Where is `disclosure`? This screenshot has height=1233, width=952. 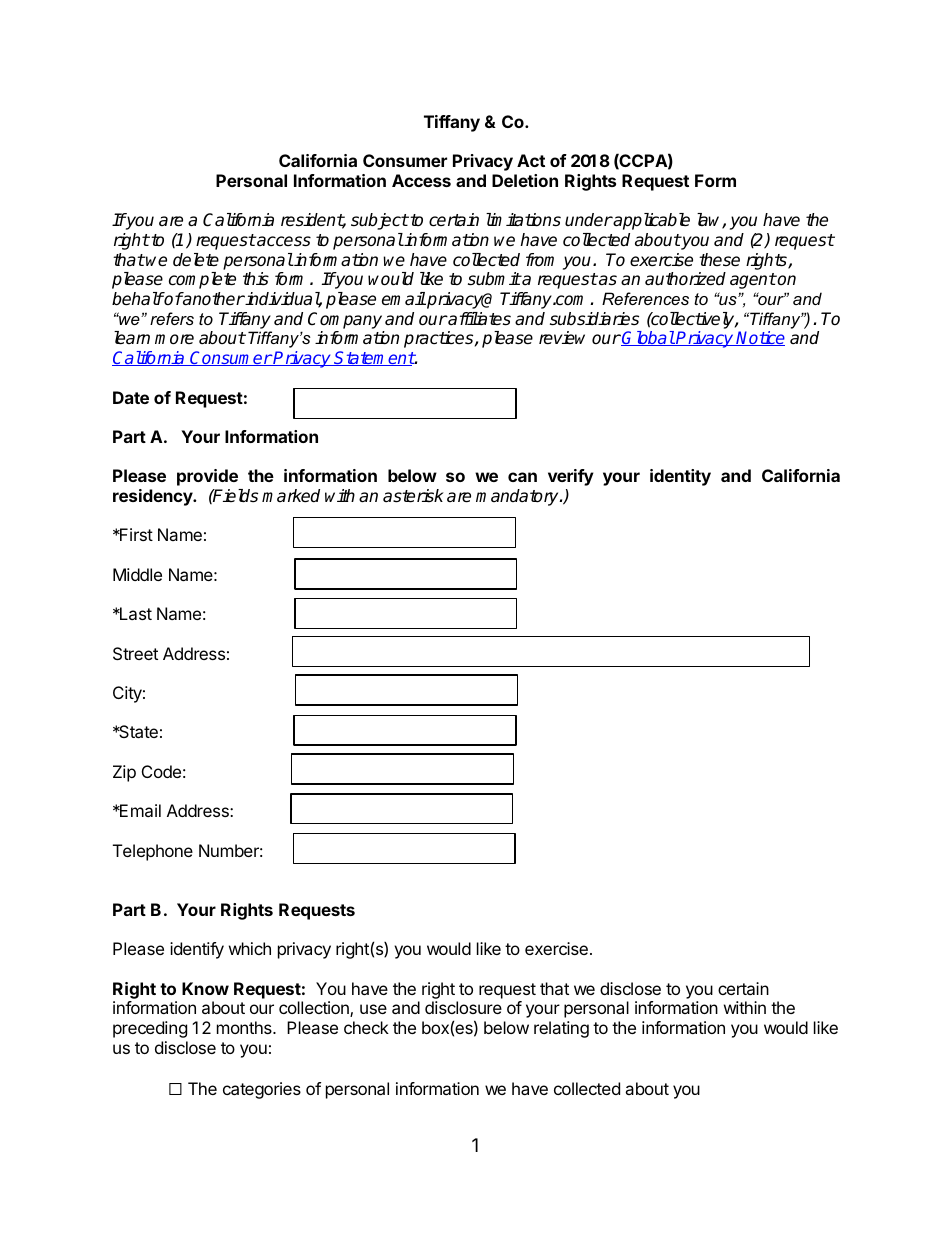
disclosure is located at coordinates (463, 1007).
